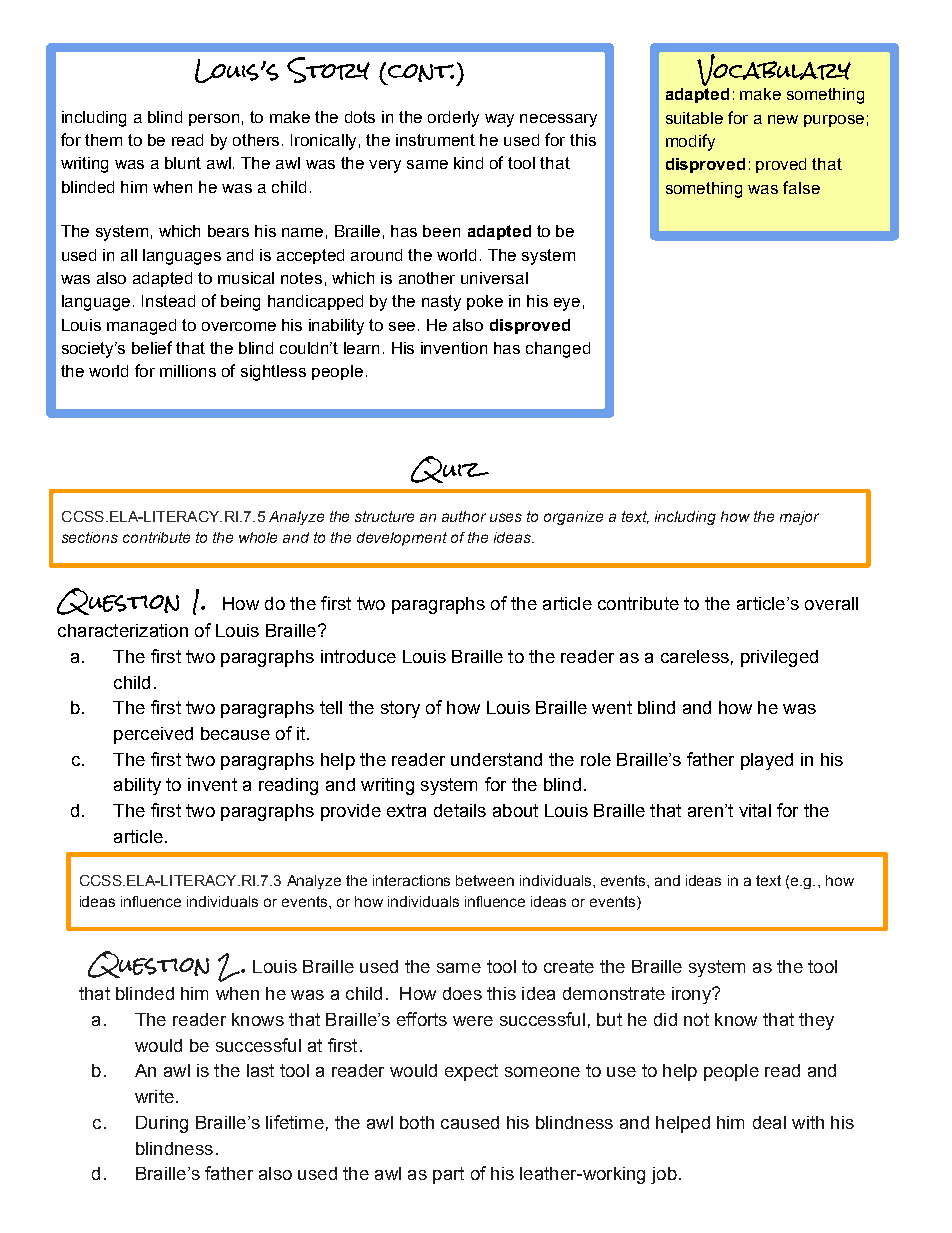 This screenshot has width=952, height=1233. I want to click on During, so click(162, 1124).
